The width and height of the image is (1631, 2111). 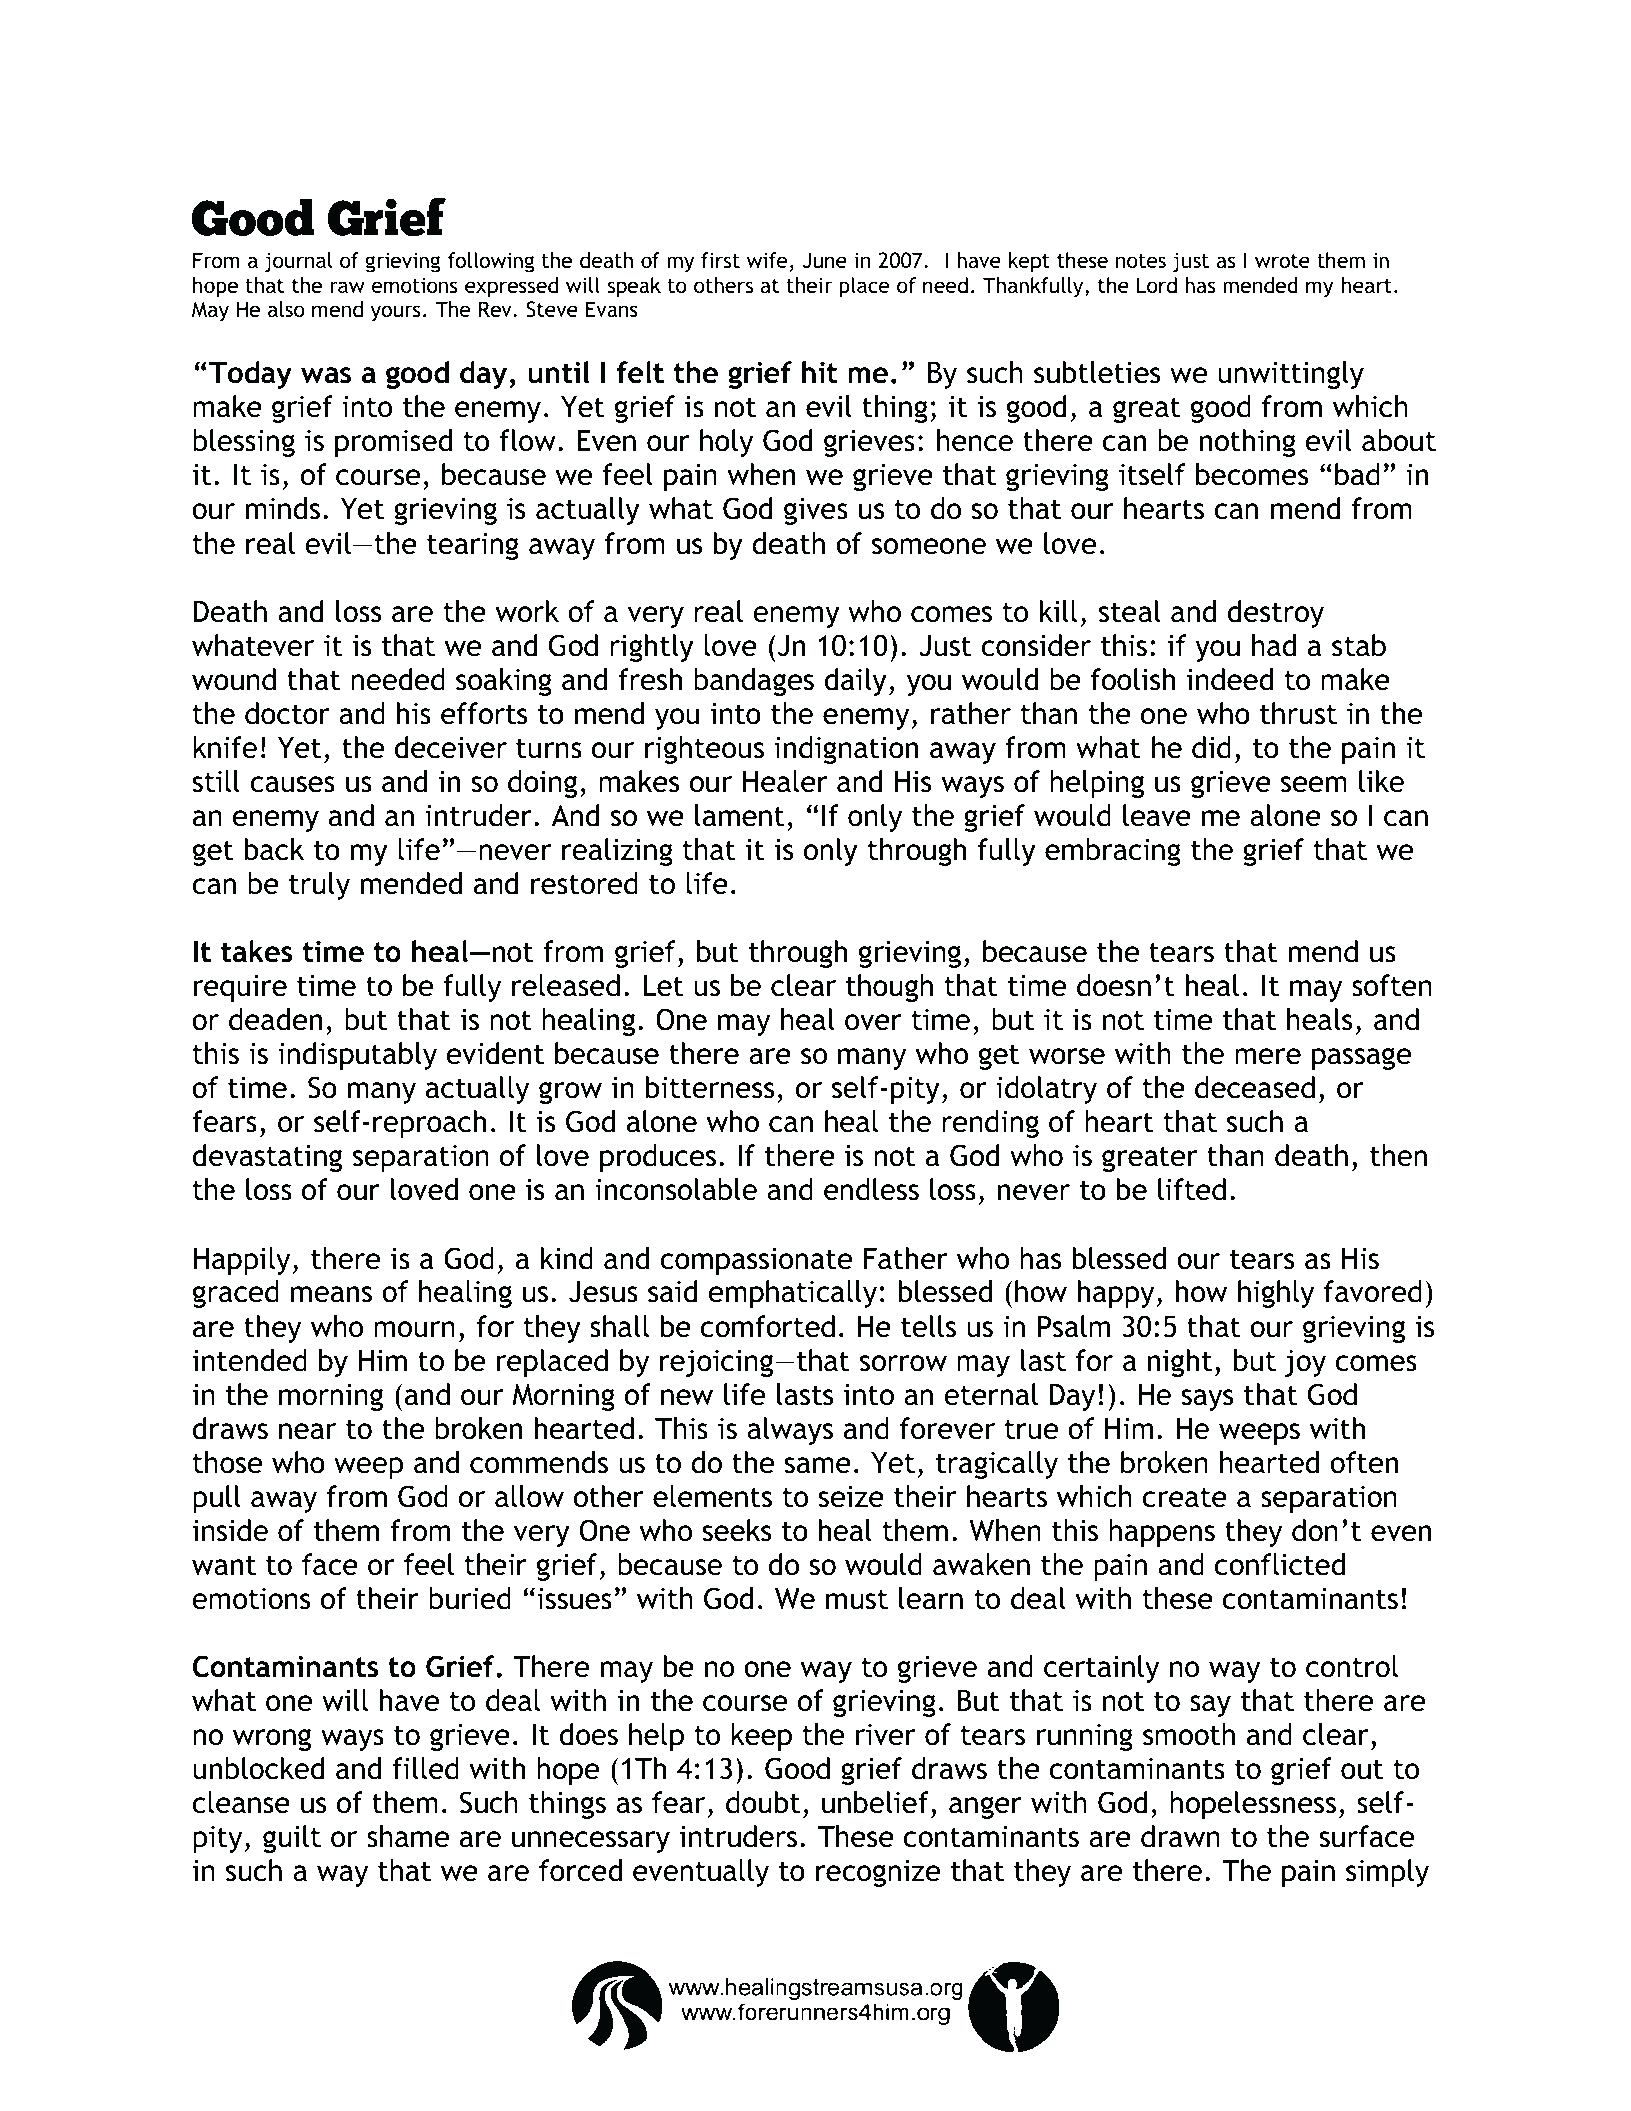 What do you see at coordinates (825, 260) in the image?
I see `June` at bounding box center [825, 260].
